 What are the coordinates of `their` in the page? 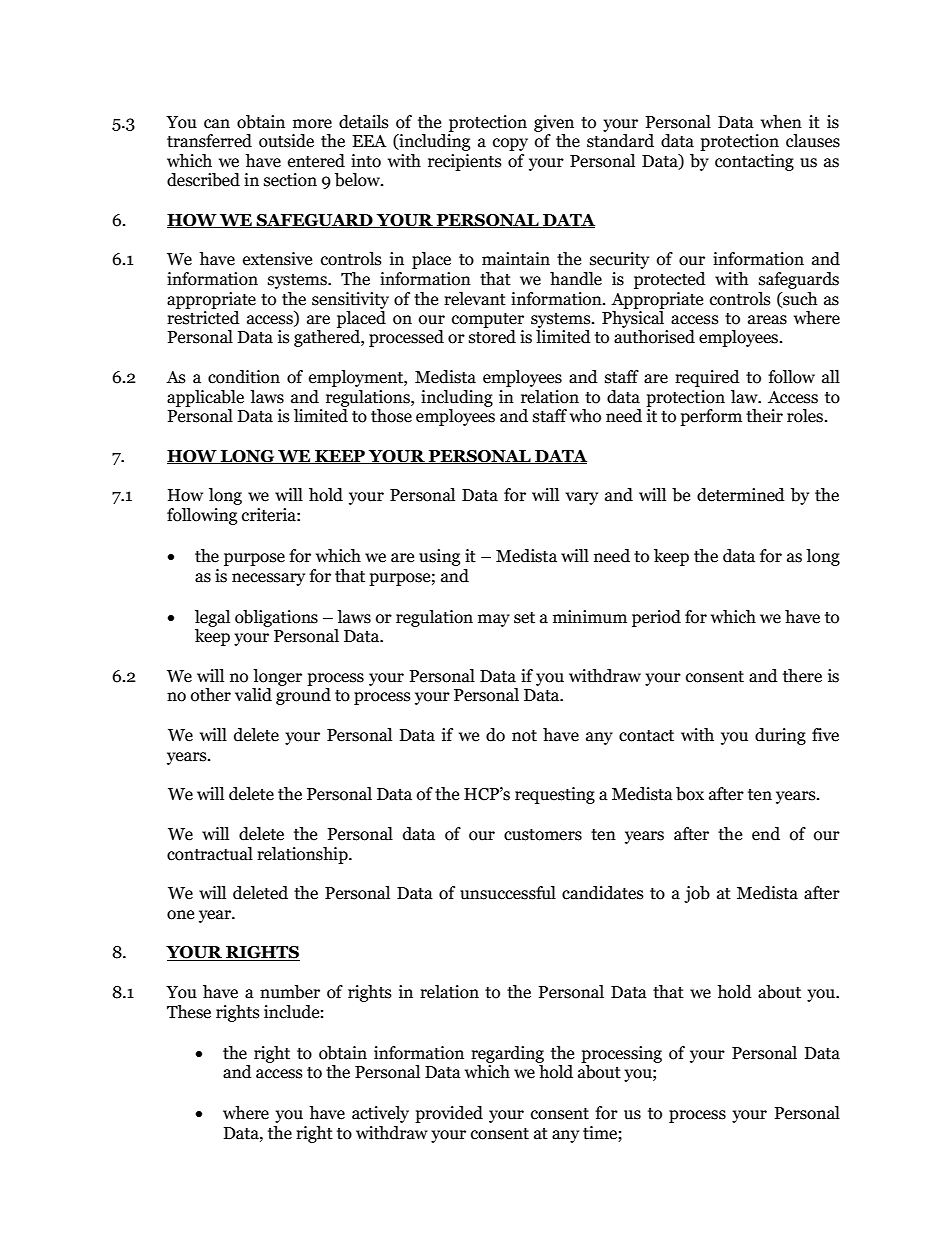 It's located at (764, 416).
